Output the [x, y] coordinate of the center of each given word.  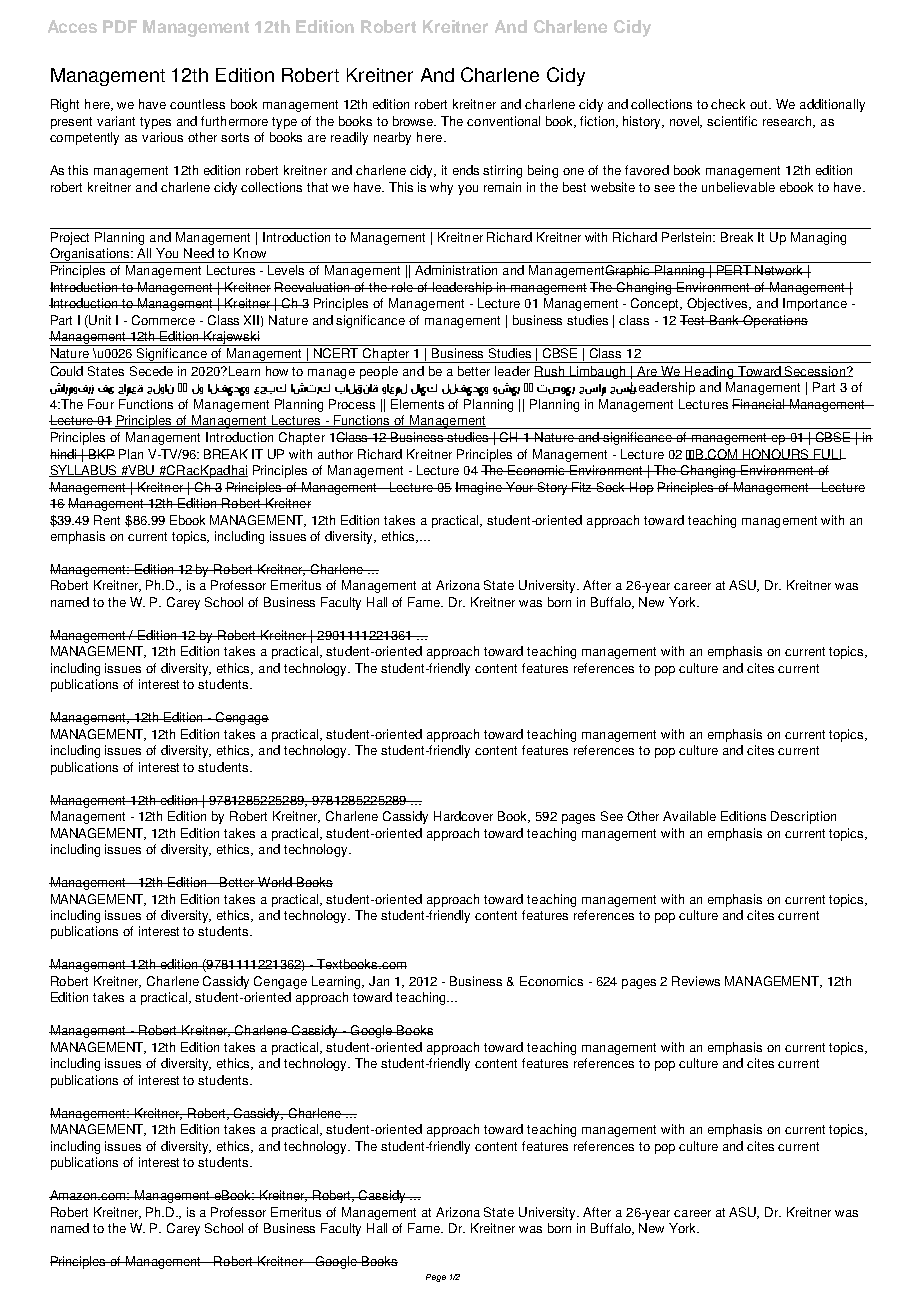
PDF [120, 26]
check [728, 104]
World [275, 882]
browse [414, 121]
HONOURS [776, 454]
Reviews [696, 981]
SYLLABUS [84, 471]
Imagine [479, 488]
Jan [379, 981]
